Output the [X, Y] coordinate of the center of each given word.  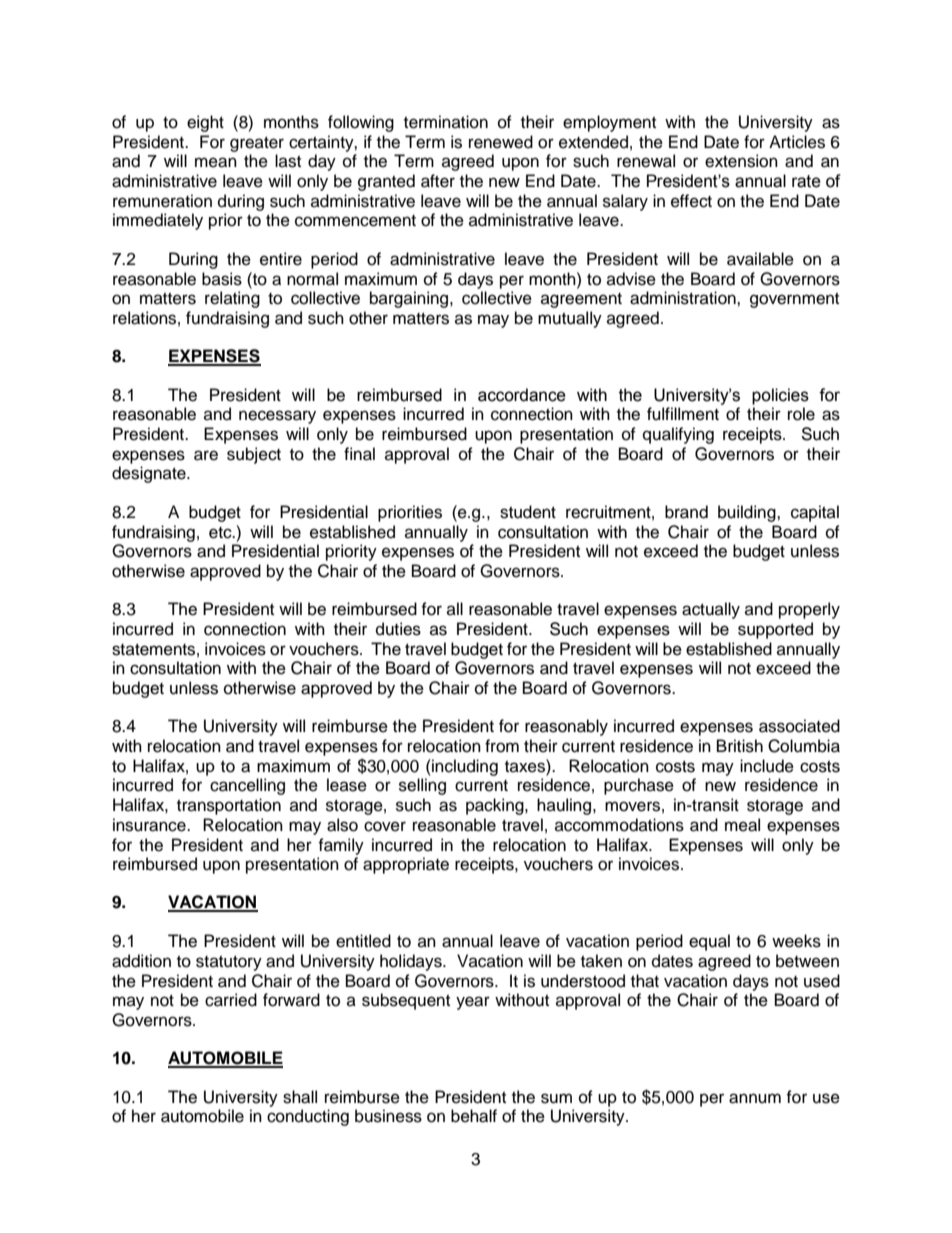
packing [496, 806]
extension [741, 161]
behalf [474, 1116]
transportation [229, 806]
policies [780, 396]
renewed [501, 142]
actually [711, 610]
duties [398, 629]
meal [742, 825]
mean [216, 162]
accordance [522, 395]
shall [300, 1097]
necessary [277, 417]
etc [221, 533]
